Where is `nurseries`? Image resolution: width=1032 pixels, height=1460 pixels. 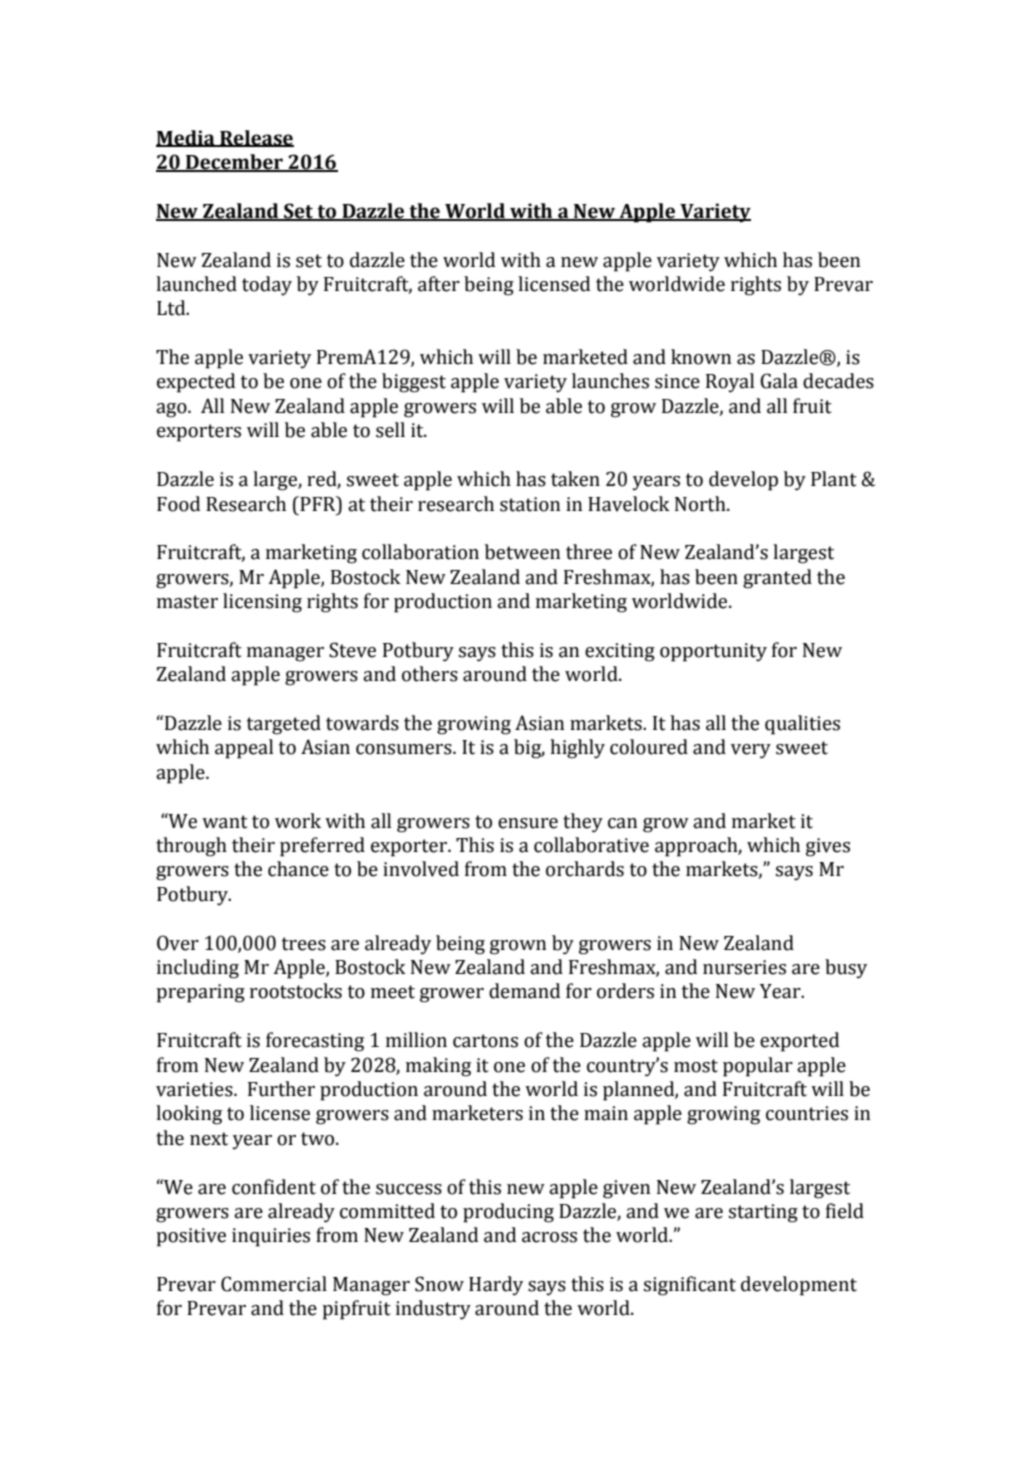 nurseries is located at coordinates (744, 967).
